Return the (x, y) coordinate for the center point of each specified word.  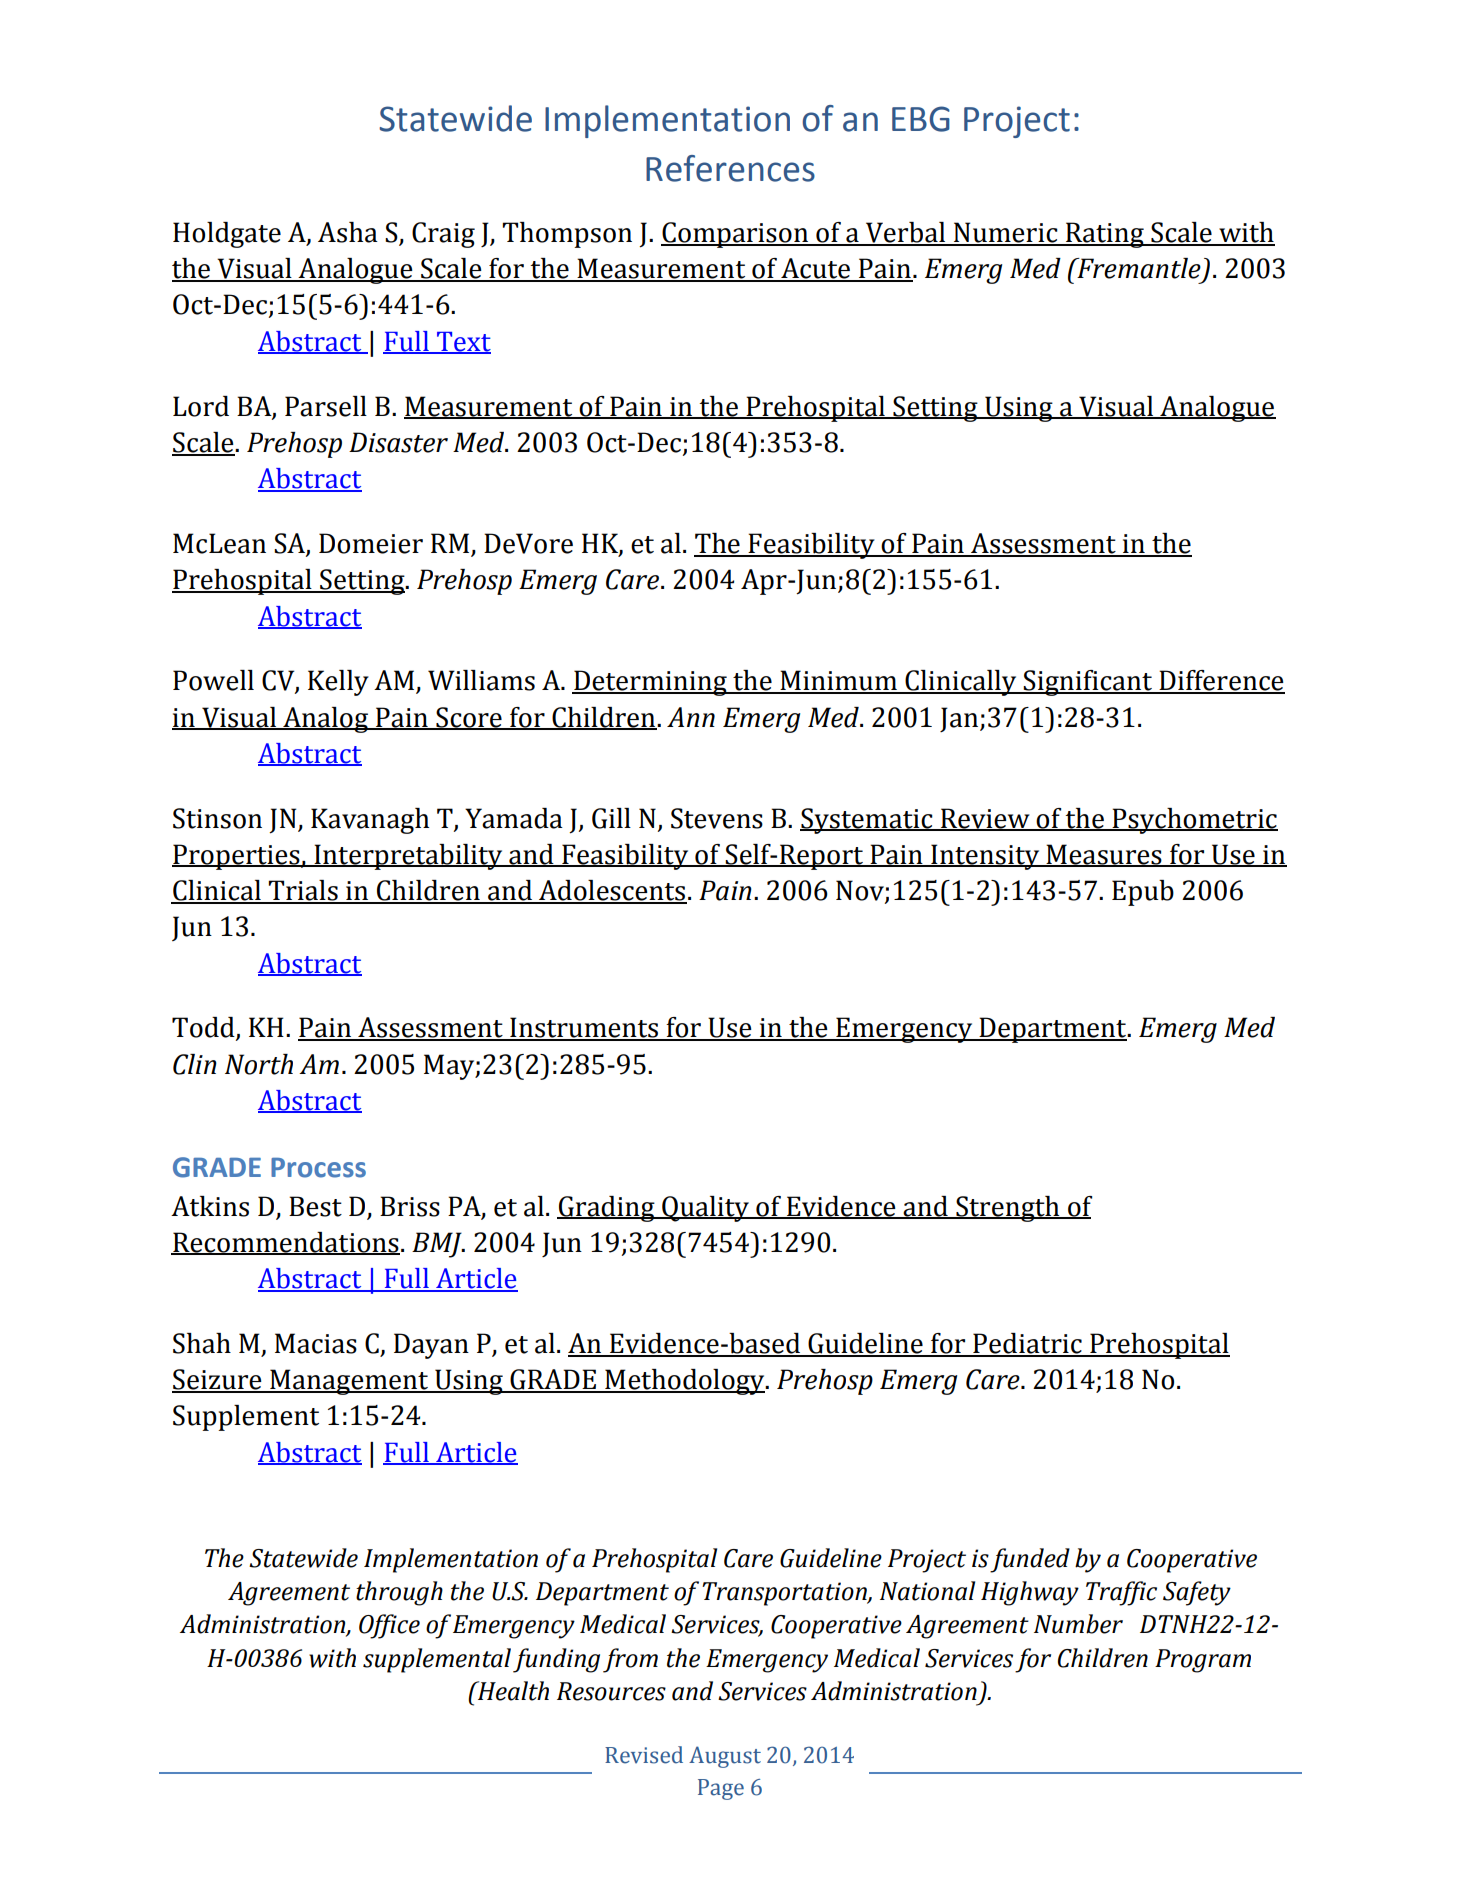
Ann (691, 717)
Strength (1008, 1209)
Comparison (735, 235)
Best (315, 1206)
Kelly (338, 683)
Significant (1088, 683)
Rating (1105, 235)
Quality (706, 1209)
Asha (348, 232)
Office (389, 1626)
